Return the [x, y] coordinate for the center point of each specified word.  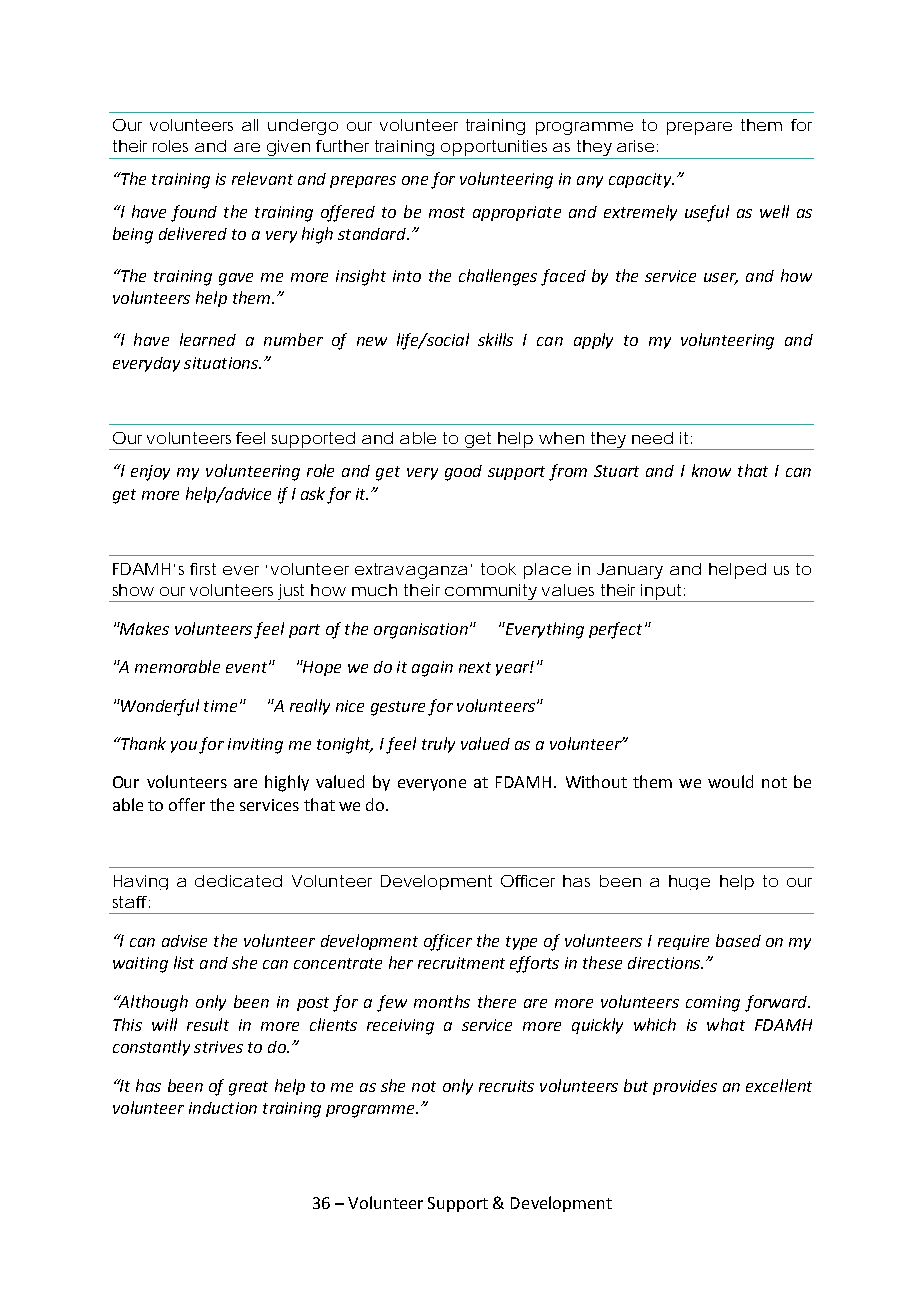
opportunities [496, 149]
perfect [615, 630]
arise [635, 146]
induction [223, 1108]
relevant [262, 178]
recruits [506, 1086]
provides [685, 1087]
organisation [421, 631]
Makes [143, 628]
